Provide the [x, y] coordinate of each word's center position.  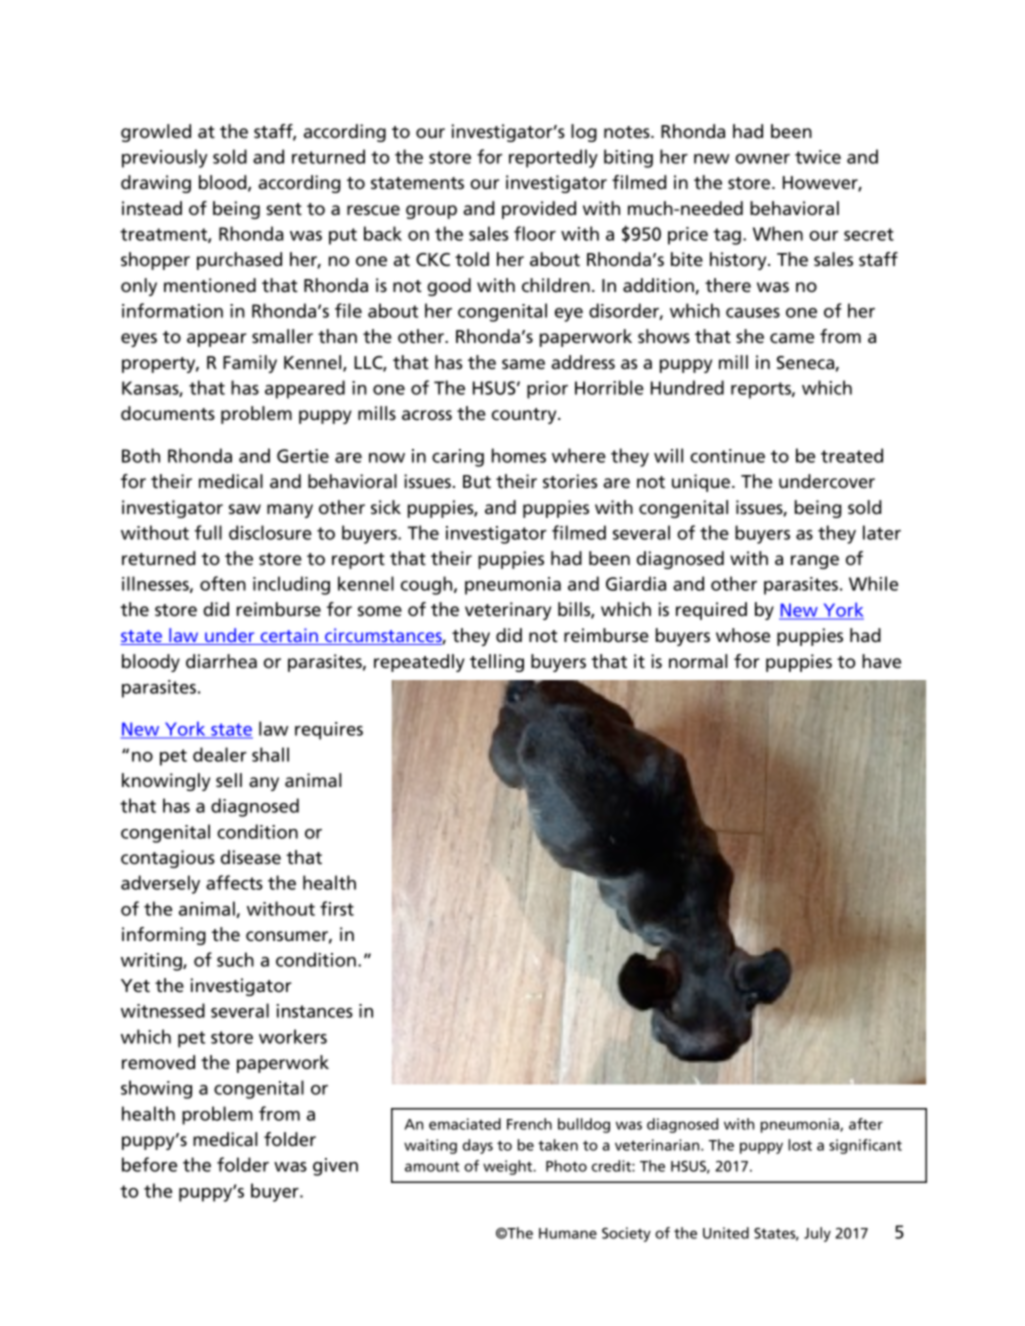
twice [818, 157]
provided [539, 210]
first [337, 908]
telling [497, 663]
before [149, 1164]
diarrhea [221, 661]
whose [743, 635]
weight [509, 1167]
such [235, 959]
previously [165, 158]
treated [852, 455]
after [866, 1124]
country [525, 416]
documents [168, 413]
